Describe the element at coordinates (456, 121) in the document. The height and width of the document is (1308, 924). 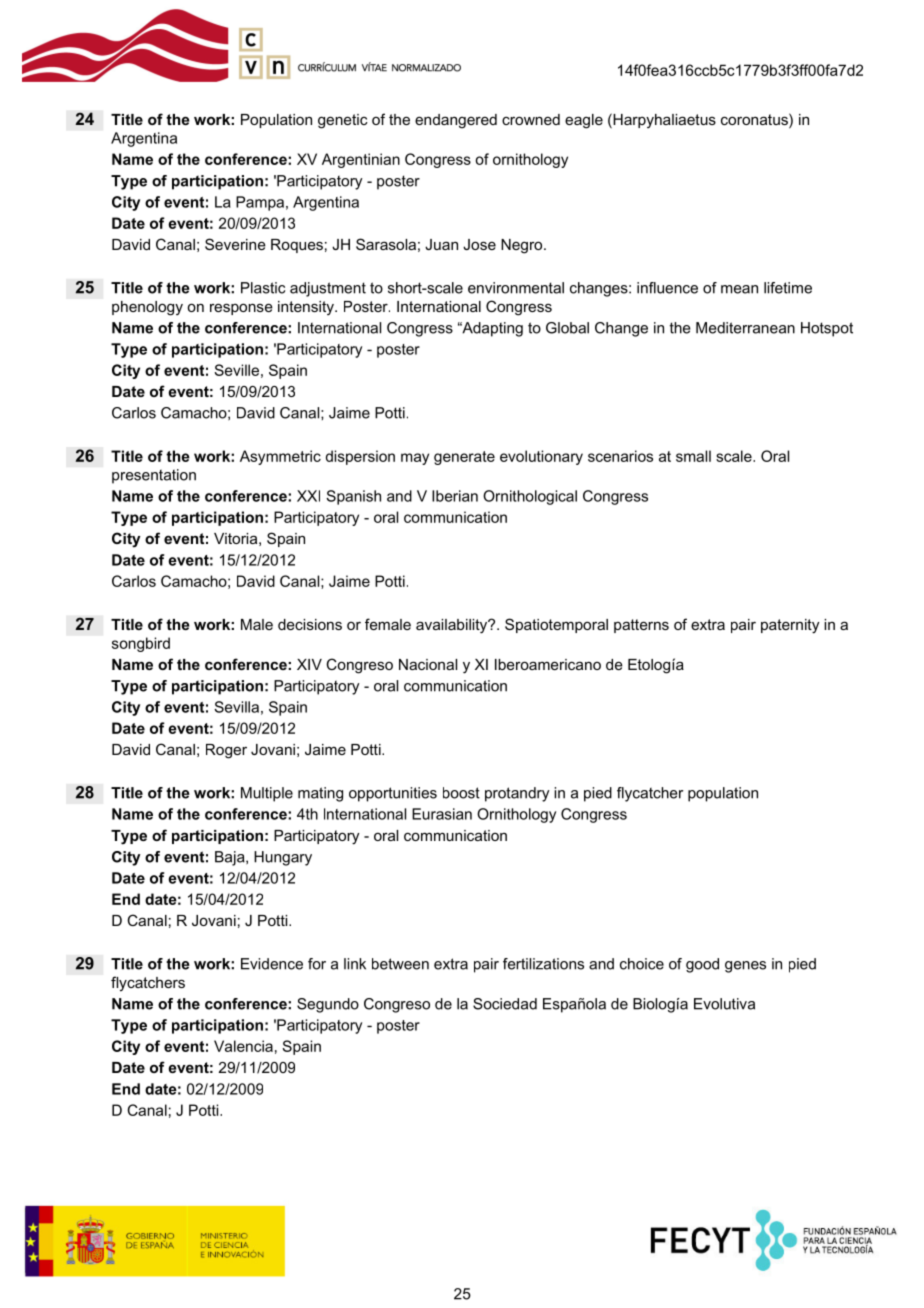
I see `endangered` at that location.
